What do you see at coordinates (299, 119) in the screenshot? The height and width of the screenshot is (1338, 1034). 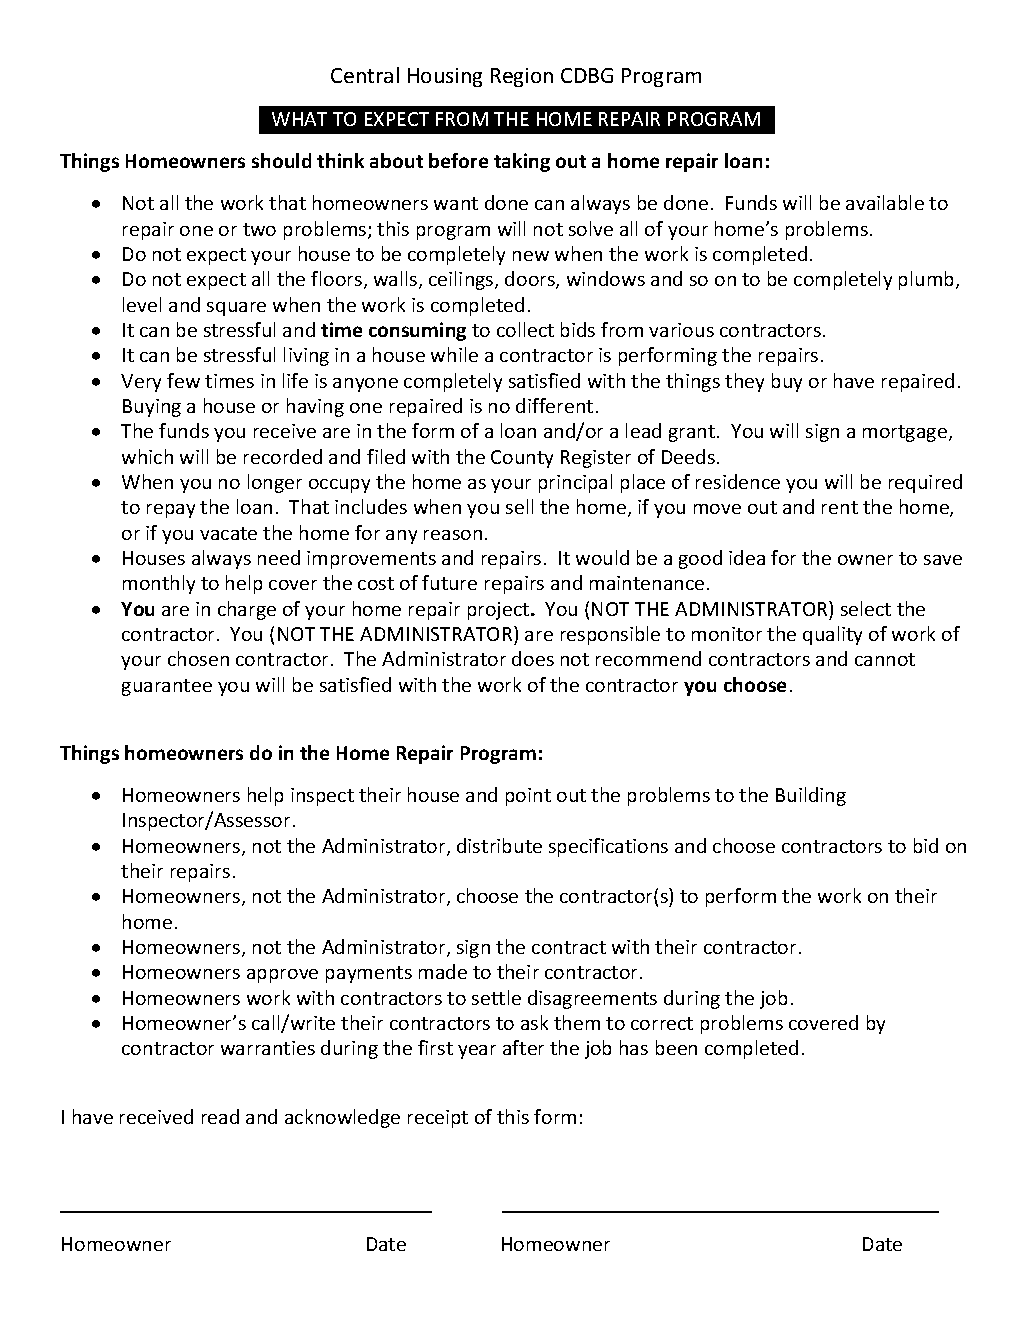 I see `WHAT` at bounding box center [299, 119].
